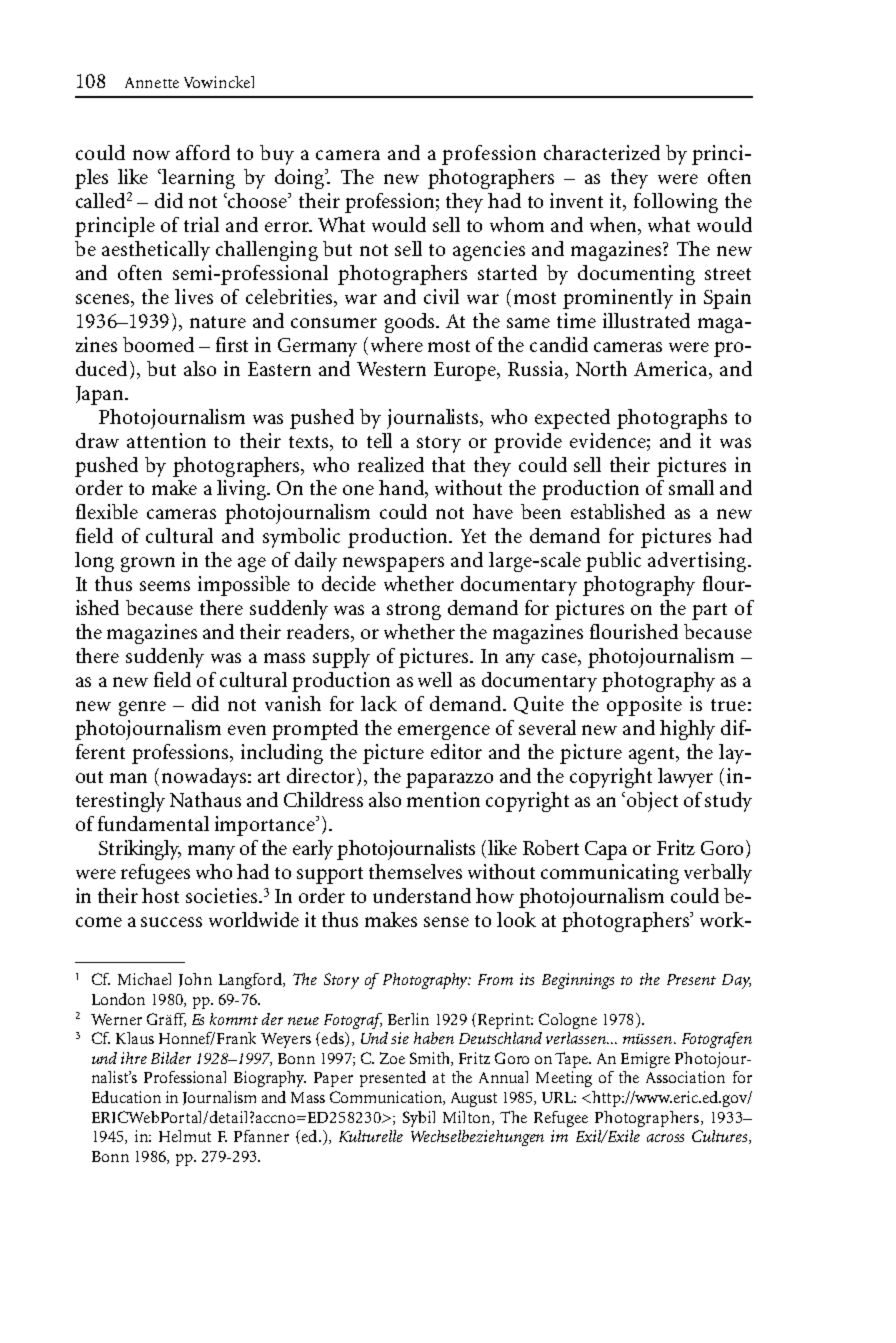 The width and height of the screenshot is (896, 1343). I want to click on characterized, so click(602, 152).
